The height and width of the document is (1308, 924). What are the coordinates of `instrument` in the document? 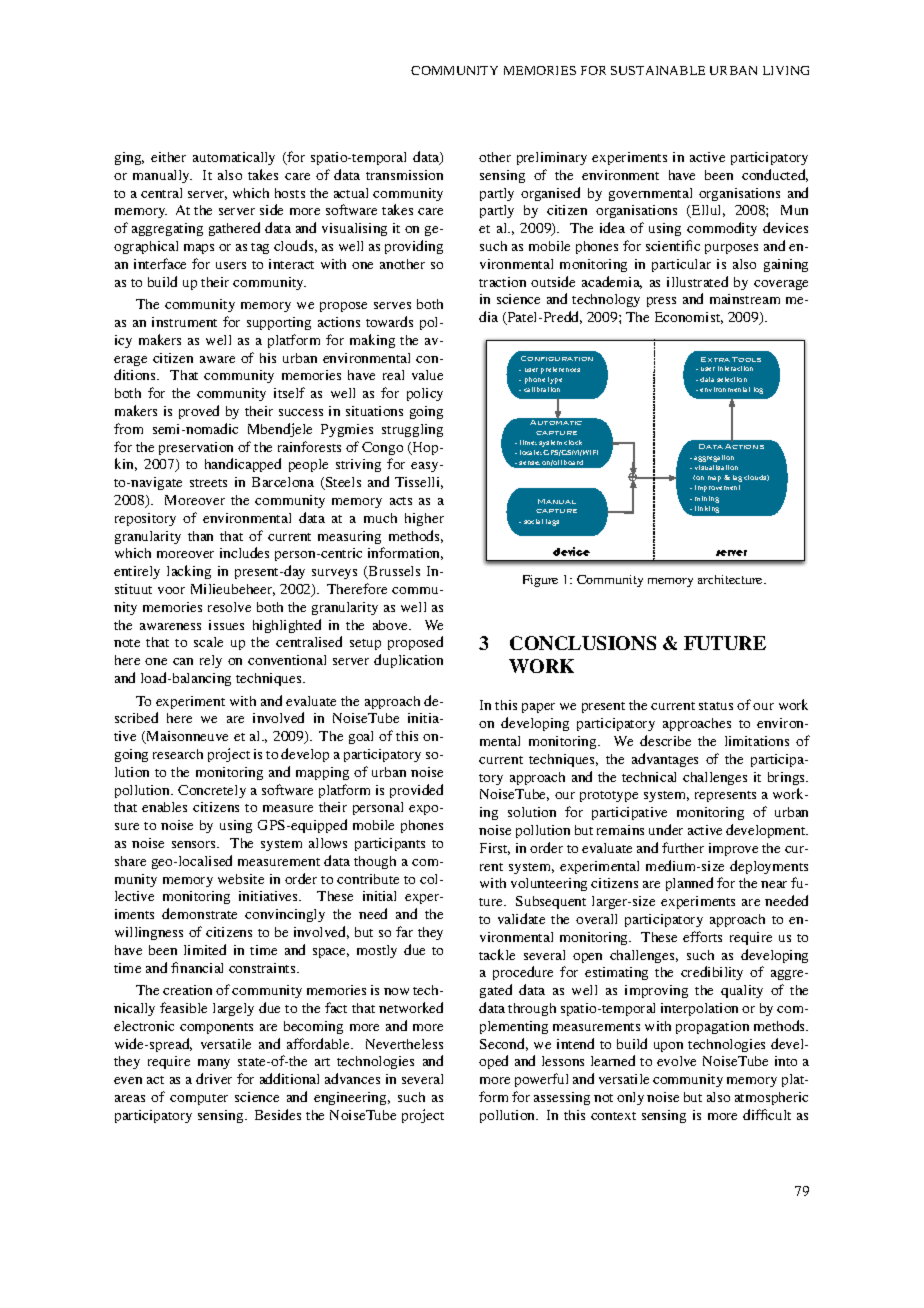 It's located at (184, 322).
